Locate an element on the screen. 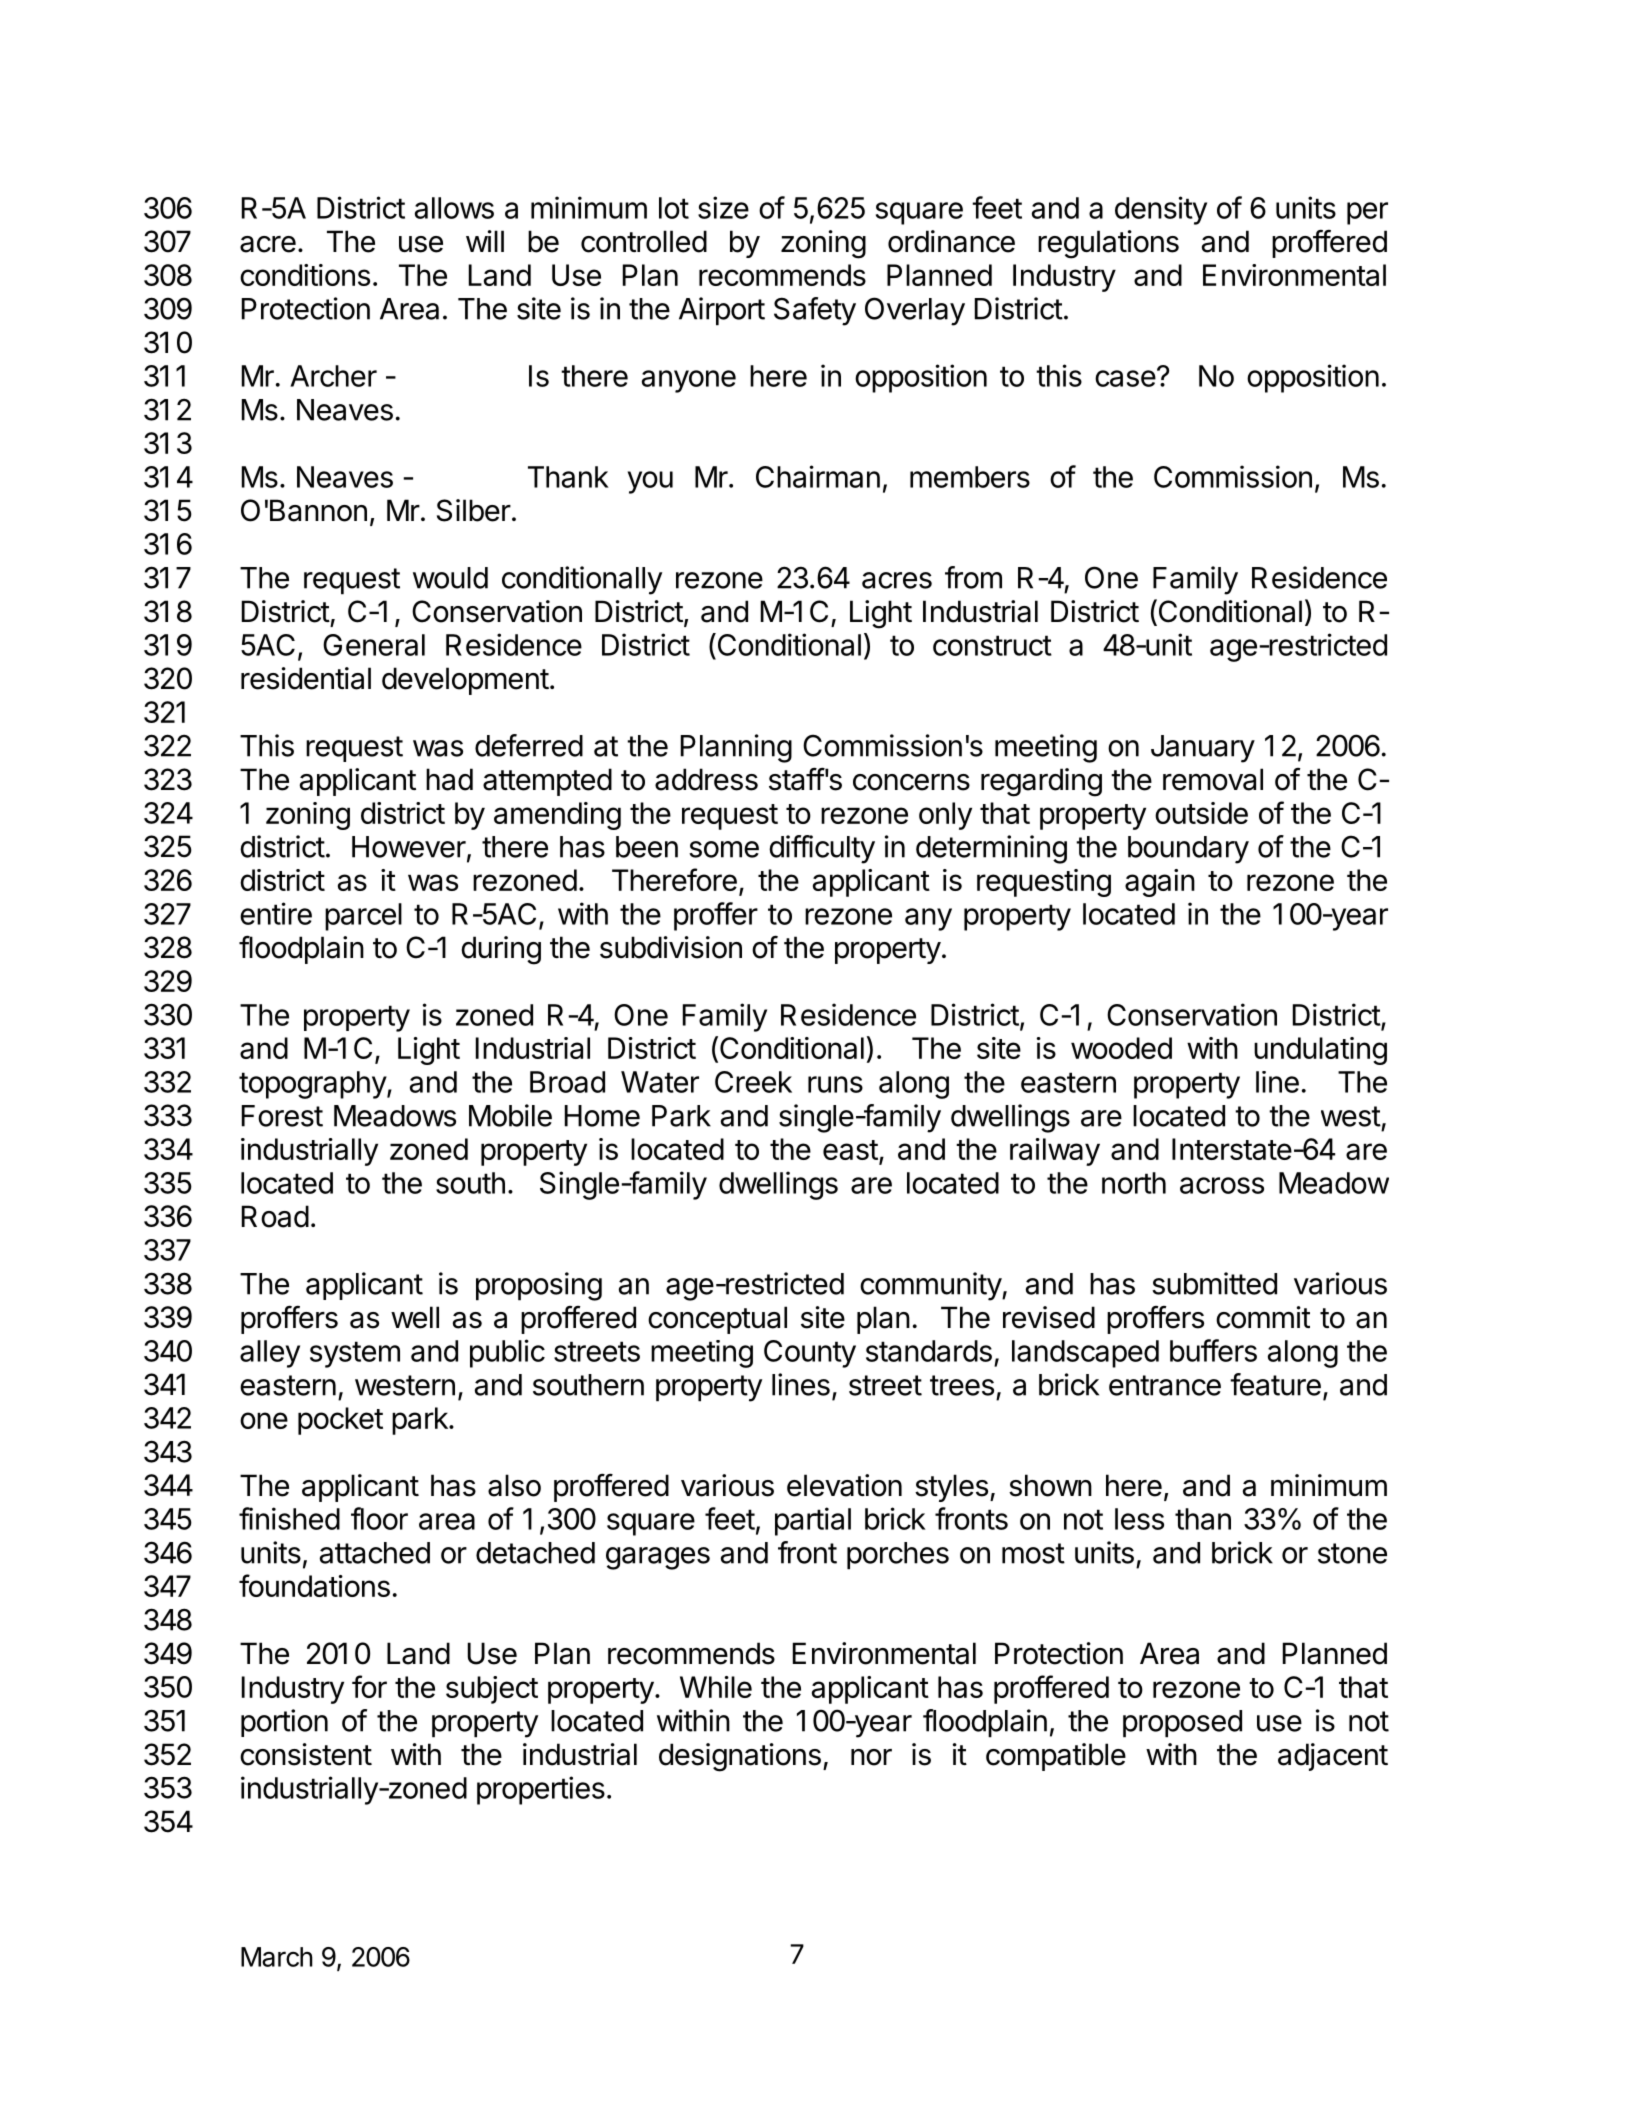  topography is located at coordinates (313, 1085).
